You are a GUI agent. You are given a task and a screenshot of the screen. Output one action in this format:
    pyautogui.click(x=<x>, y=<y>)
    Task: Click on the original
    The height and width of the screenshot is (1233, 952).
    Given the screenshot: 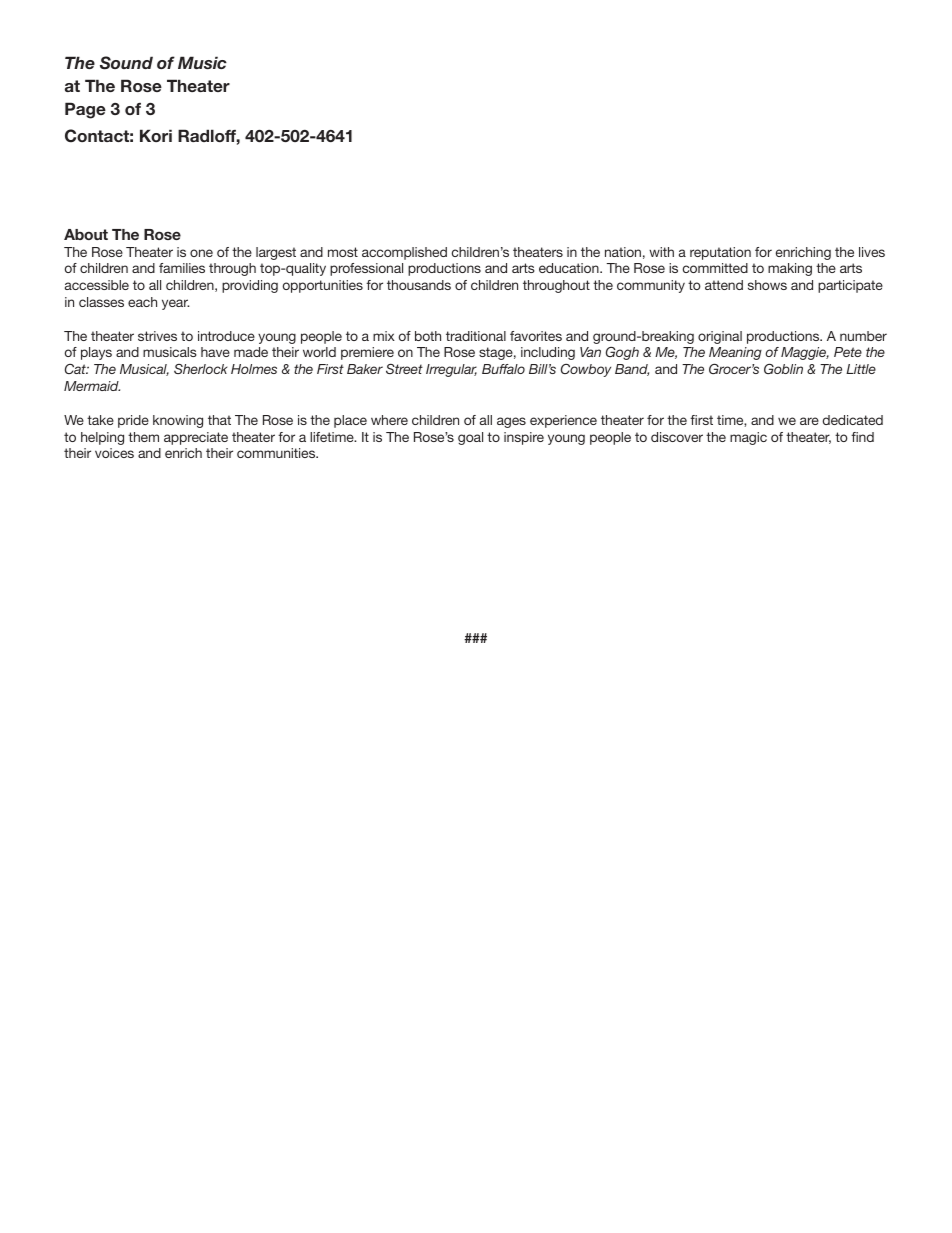 What is the action you would take?
    pyautogui.click(x=720, y=337)
